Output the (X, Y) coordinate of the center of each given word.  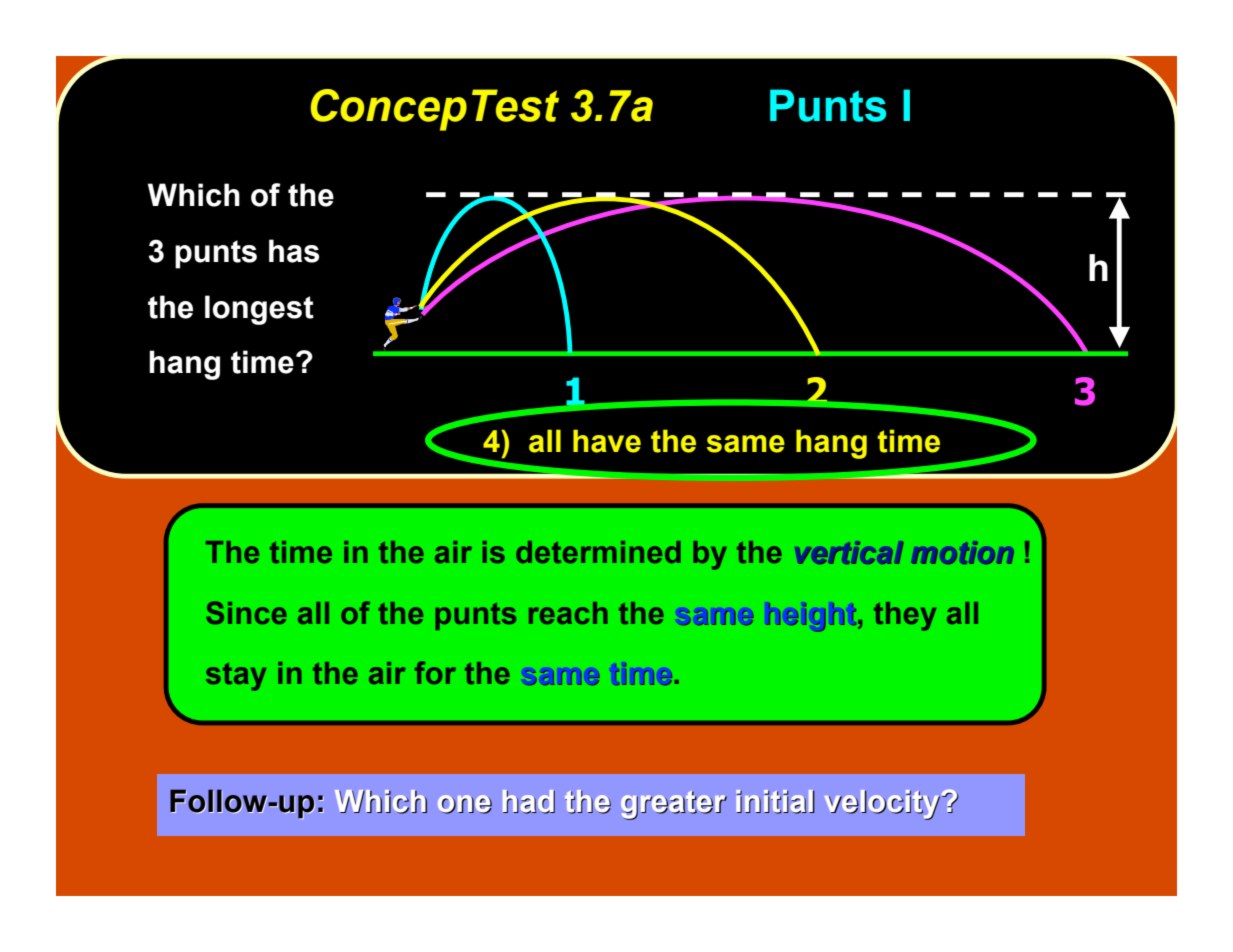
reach (568, 613)
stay (236, 677)
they (905, 616)
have (607, 441)
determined (598, 552)
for (435, 672)
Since (246, 612)
